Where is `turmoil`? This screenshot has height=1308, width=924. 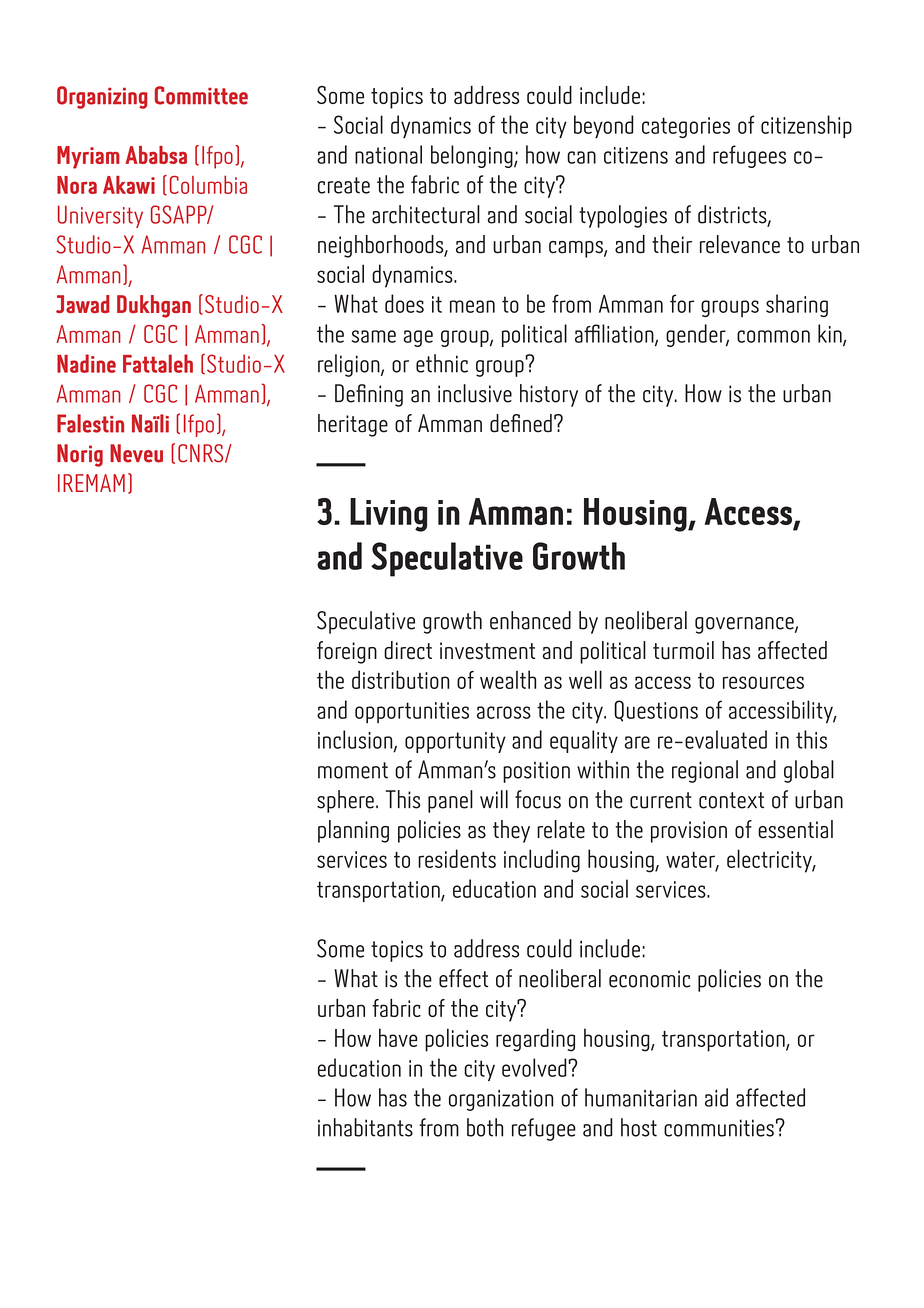
turmoil is located at coordinates (683, 650).
